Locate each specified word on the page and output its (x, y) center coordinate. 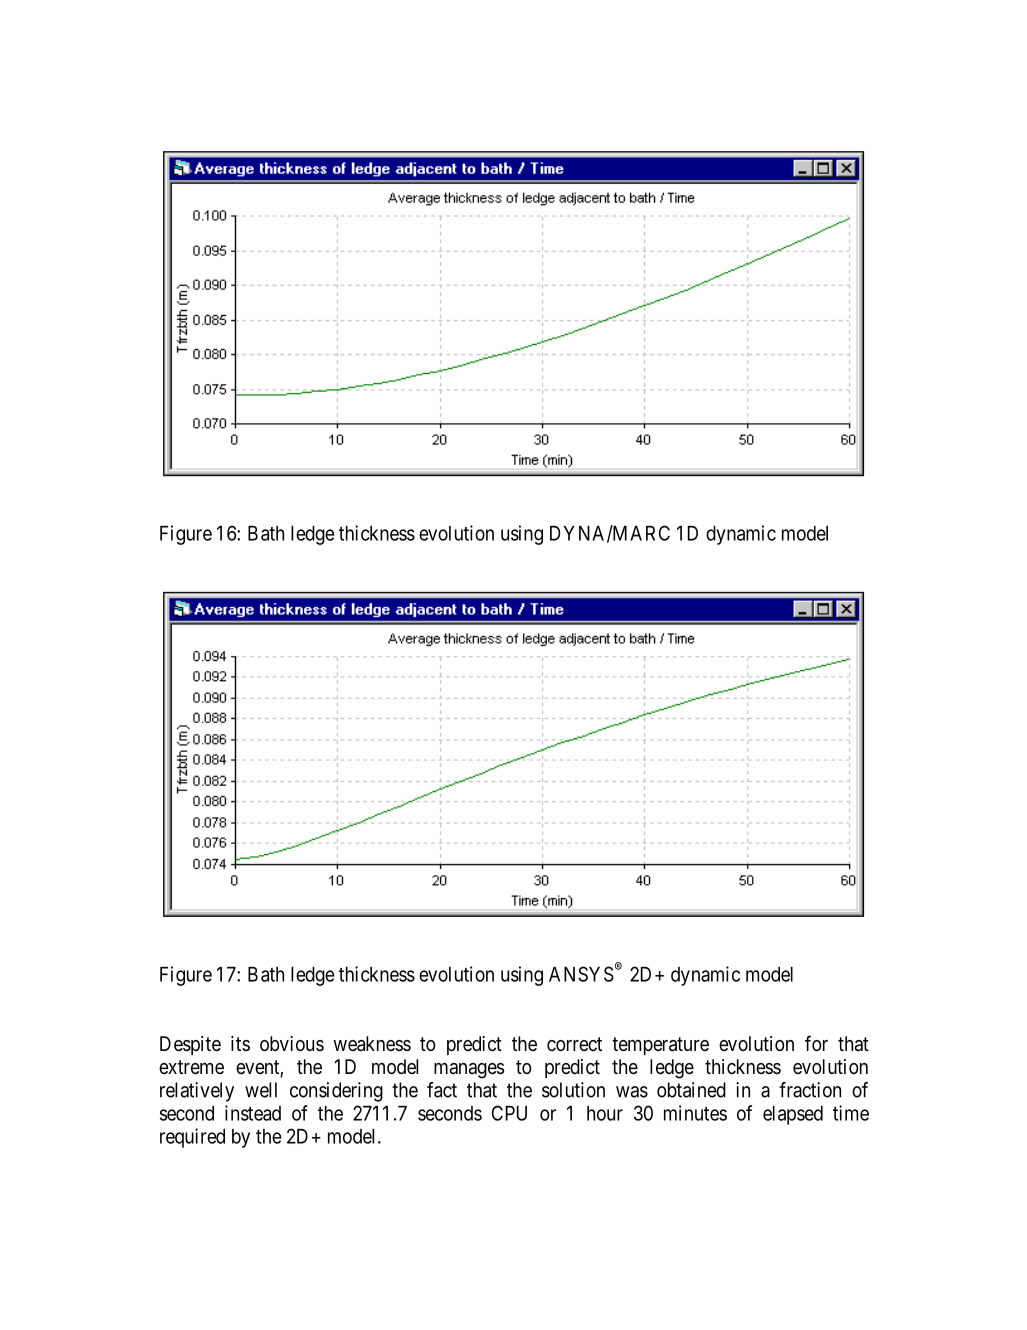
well (261, 1090)
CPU (509, 1113)
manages (469, 1071)
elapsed (793, 1115)
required (192, 1138)
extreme (191, 1067)
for (816, 1043)
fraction (810, 1090)
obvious (292, 1043)
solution (573, 1090)
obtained (691, 1090)
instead (253, 1113)
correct (574, 1044)
